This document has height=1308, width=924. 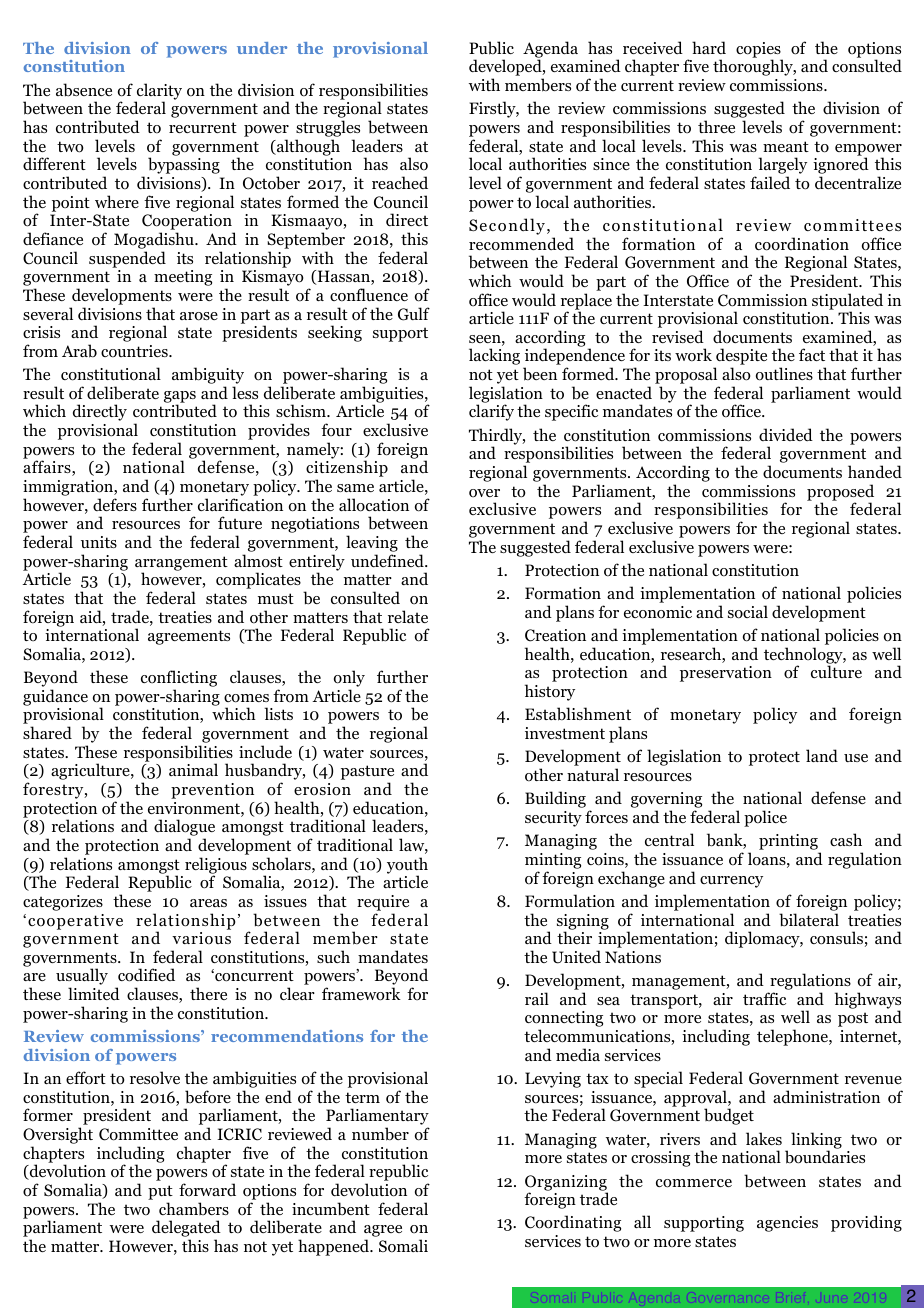 What do you see at coordinates (179, 680) in the document?
I see `conflicting` at bounding box center [179, 680].
